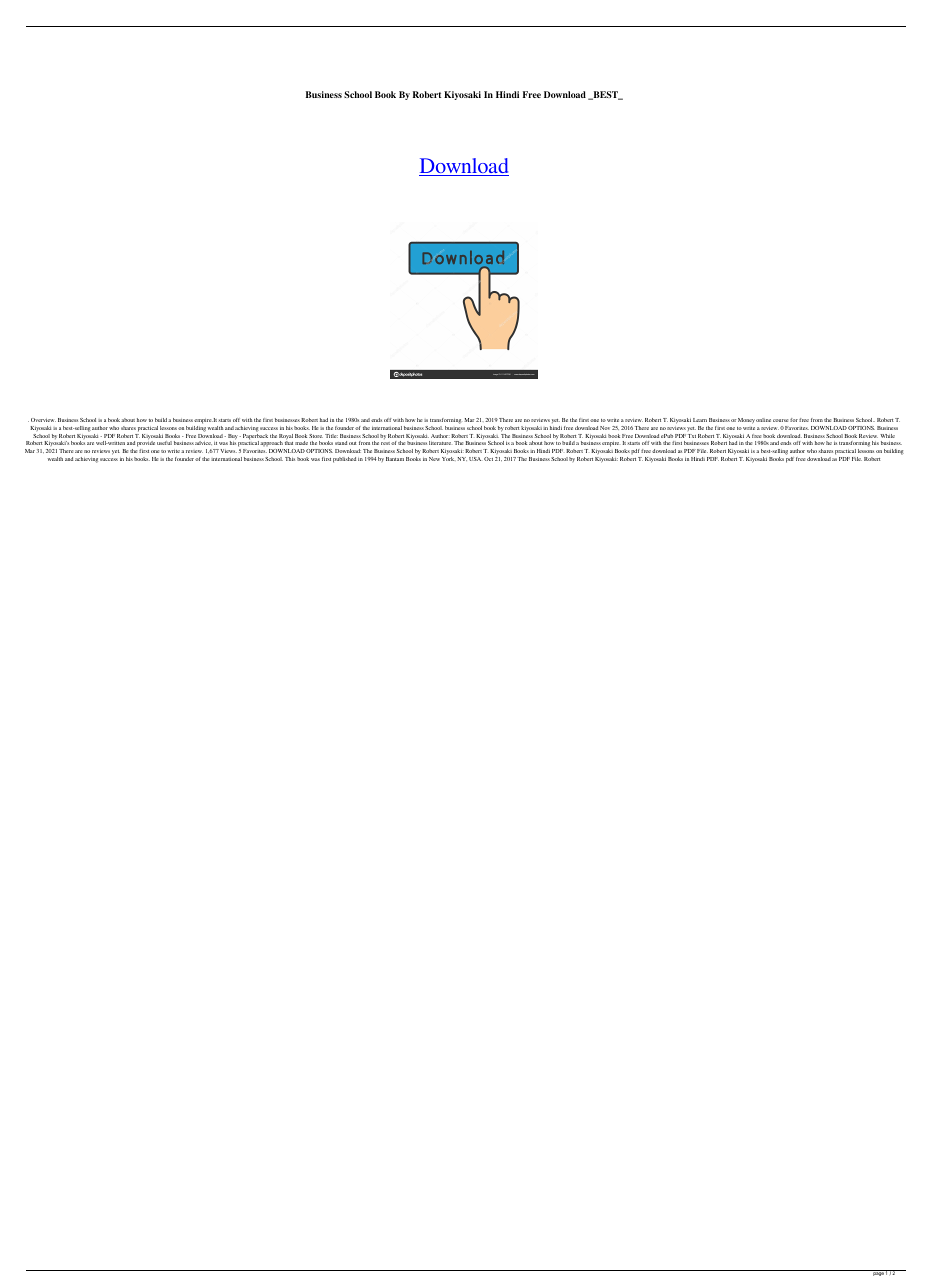 The width and height of the page is (932, 1288). I want to click on This, so click(290, 459).
